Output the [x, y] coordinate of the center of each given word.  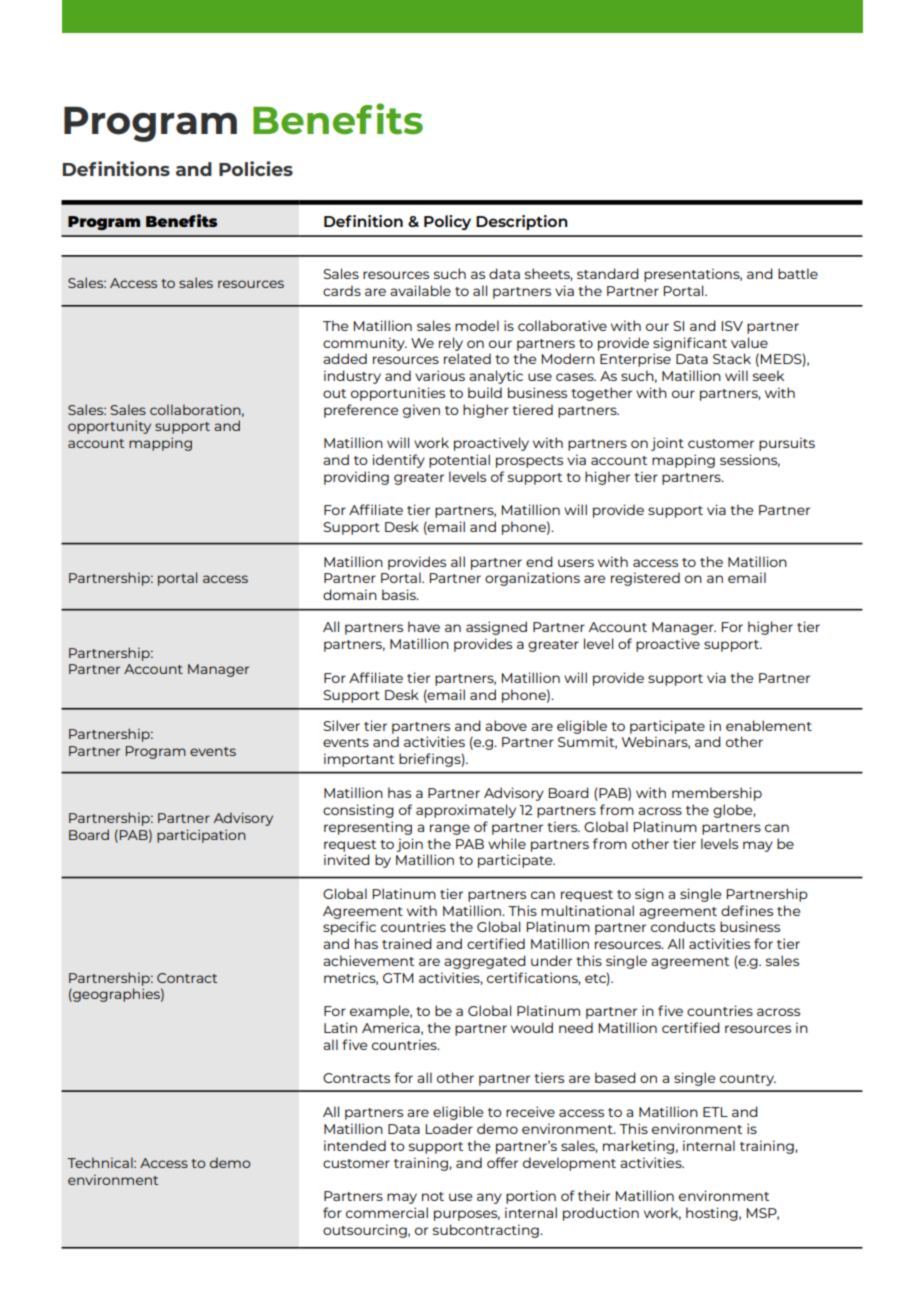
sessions [750, 460]
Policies [256, 168]
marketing [638, 1147]
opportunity [109, 427]
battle [798, 273]
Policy [447, 222]
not [433, 1196]
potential [459, 461]
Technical [101, 1162]
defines [747, 910]
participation [201, 836]
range [450, 829]
